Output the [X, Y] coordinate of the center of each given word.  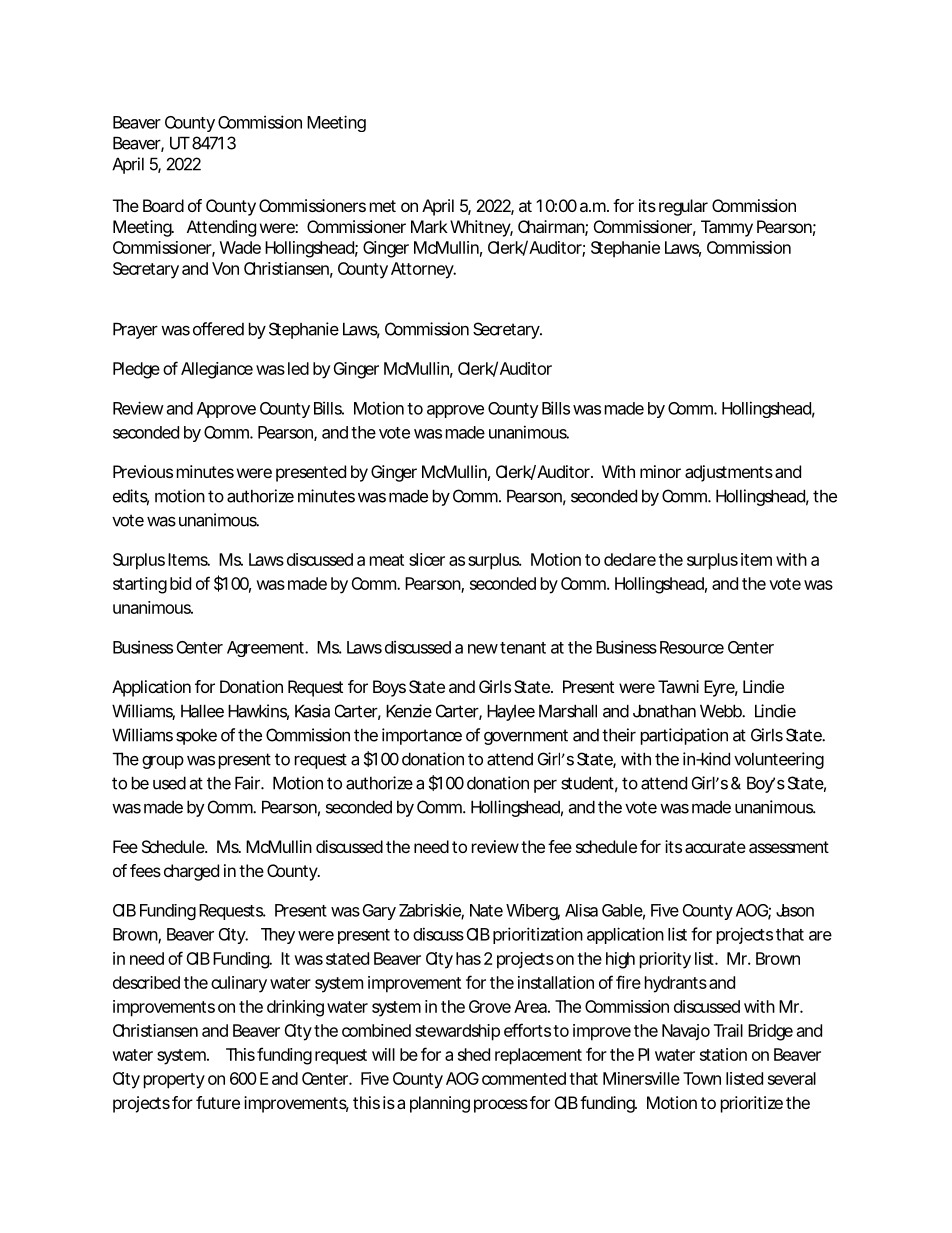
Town [702, 1078]
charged [191, 872]
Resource [692, 647]
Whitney [481, 228]
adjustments [729, 473]
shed [474, 1054]
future [218, 1102]
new [484, 649]
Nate [486, 910]
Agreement [267, 649]
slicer [427, 559]
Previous [143, 471]
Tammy [727, 228]
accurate [715, 847]
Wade [240, 247]
